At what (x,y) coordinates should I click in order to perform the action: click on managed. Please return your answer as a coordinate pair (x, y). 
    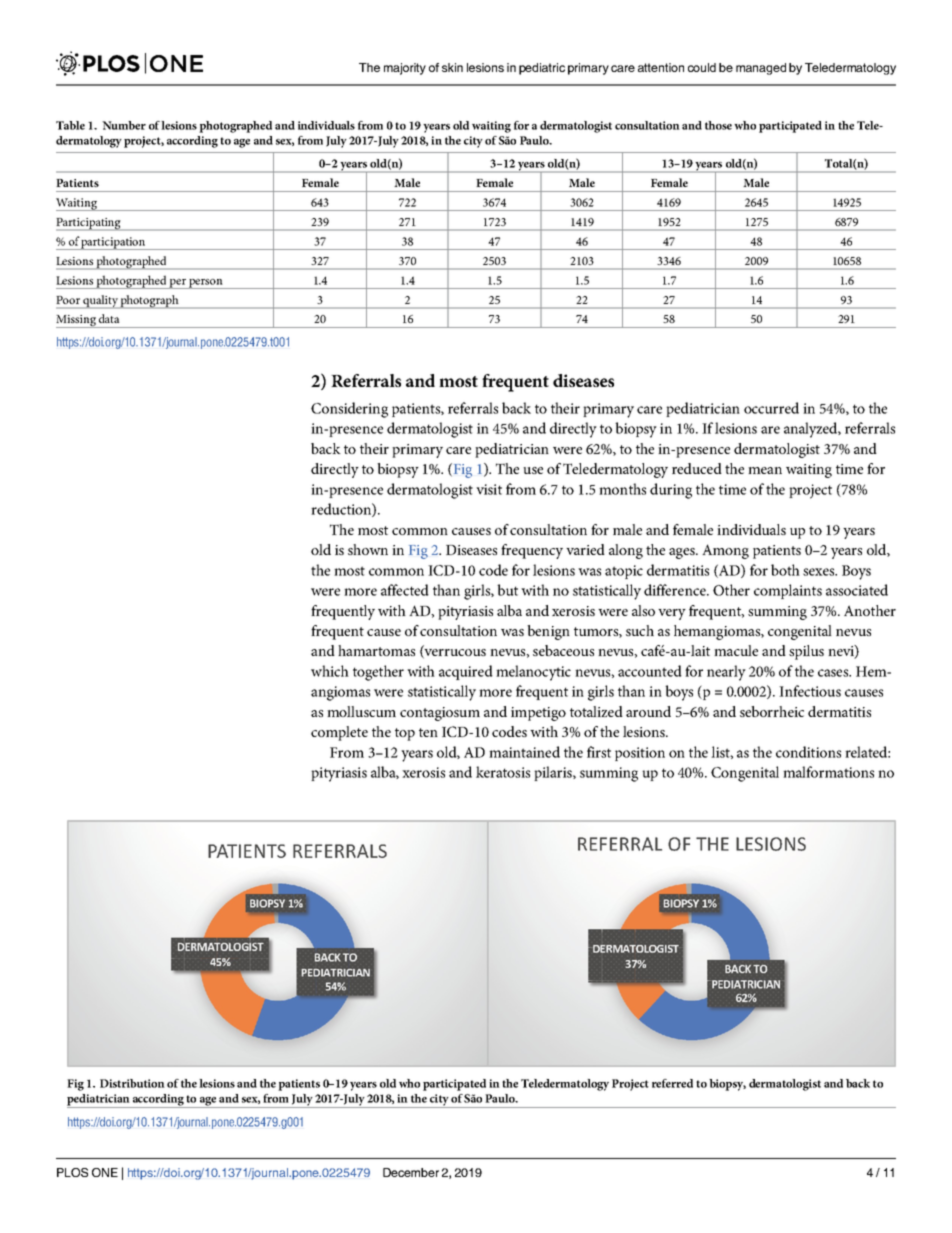
    Looking at the image, I should click on (761, 69).
